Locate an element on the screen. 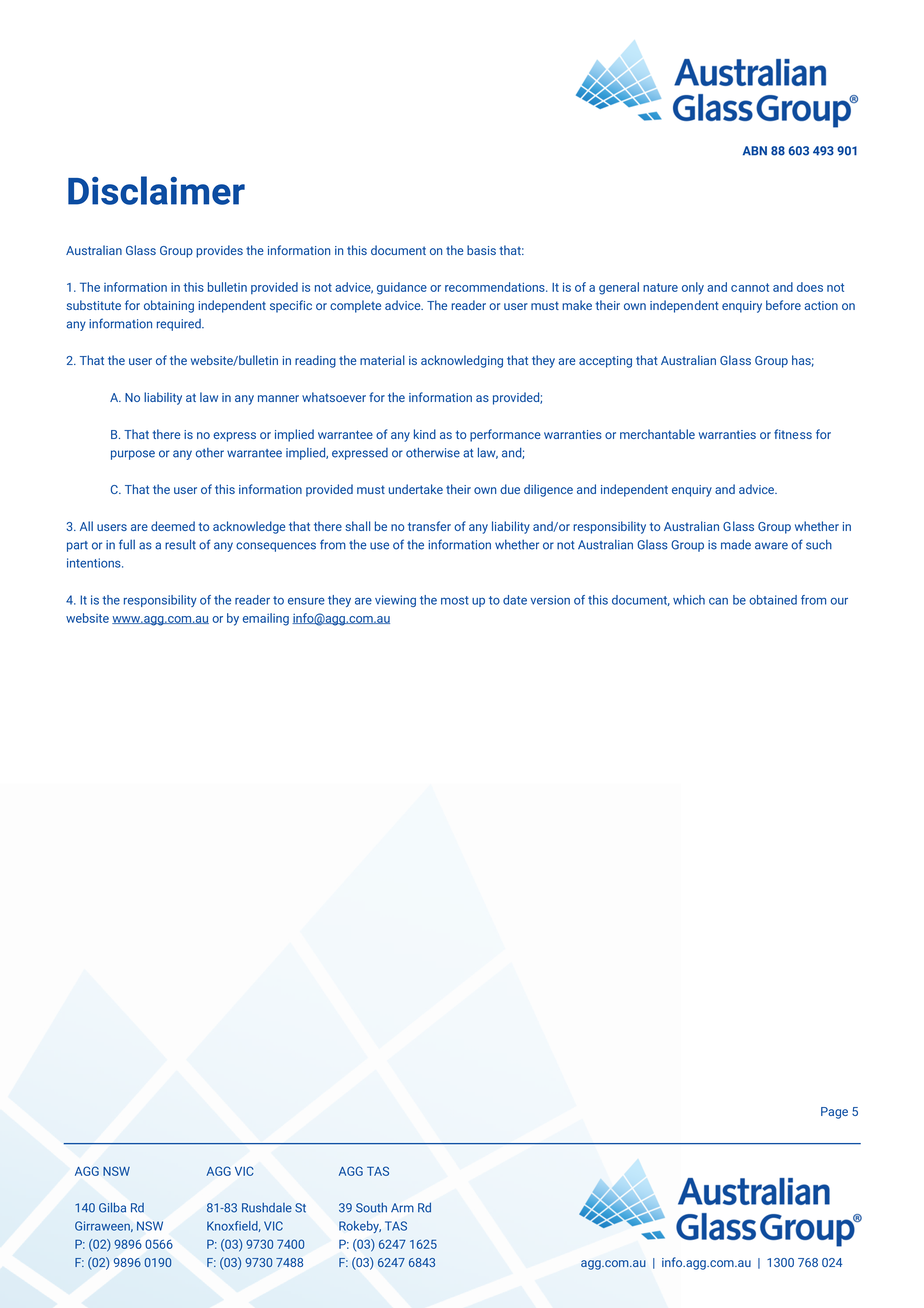  emailing is located at coordinates (266, 619).
